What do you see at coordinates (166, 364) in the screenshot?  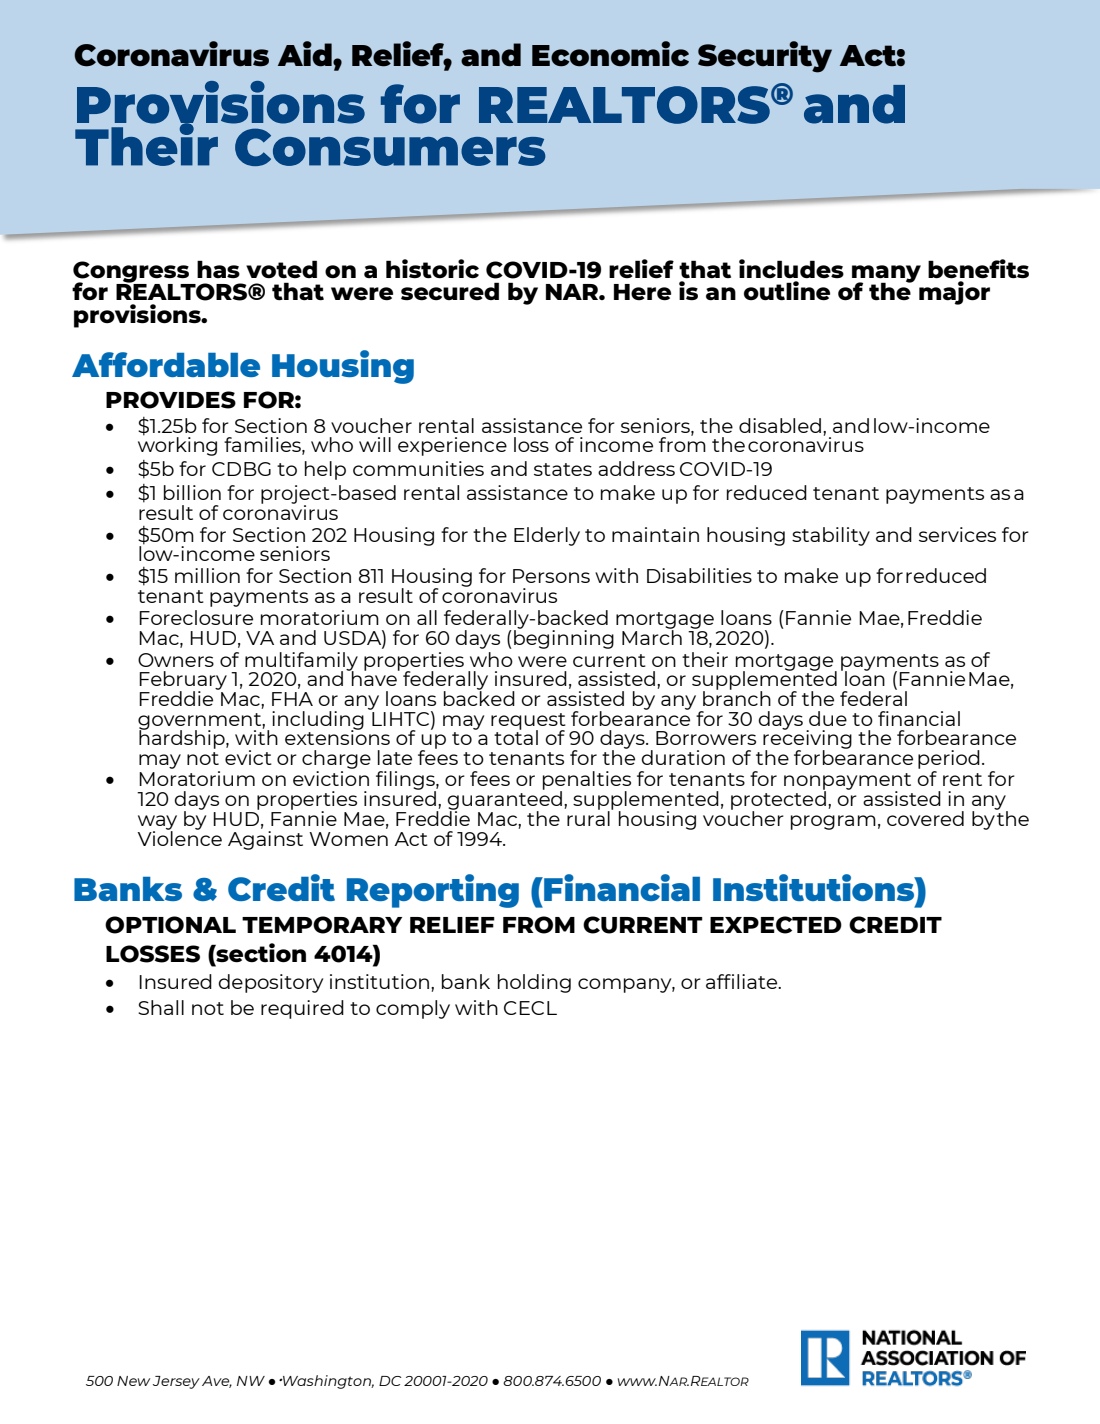 I see `Affordable` at bounding box center [166, 364].
